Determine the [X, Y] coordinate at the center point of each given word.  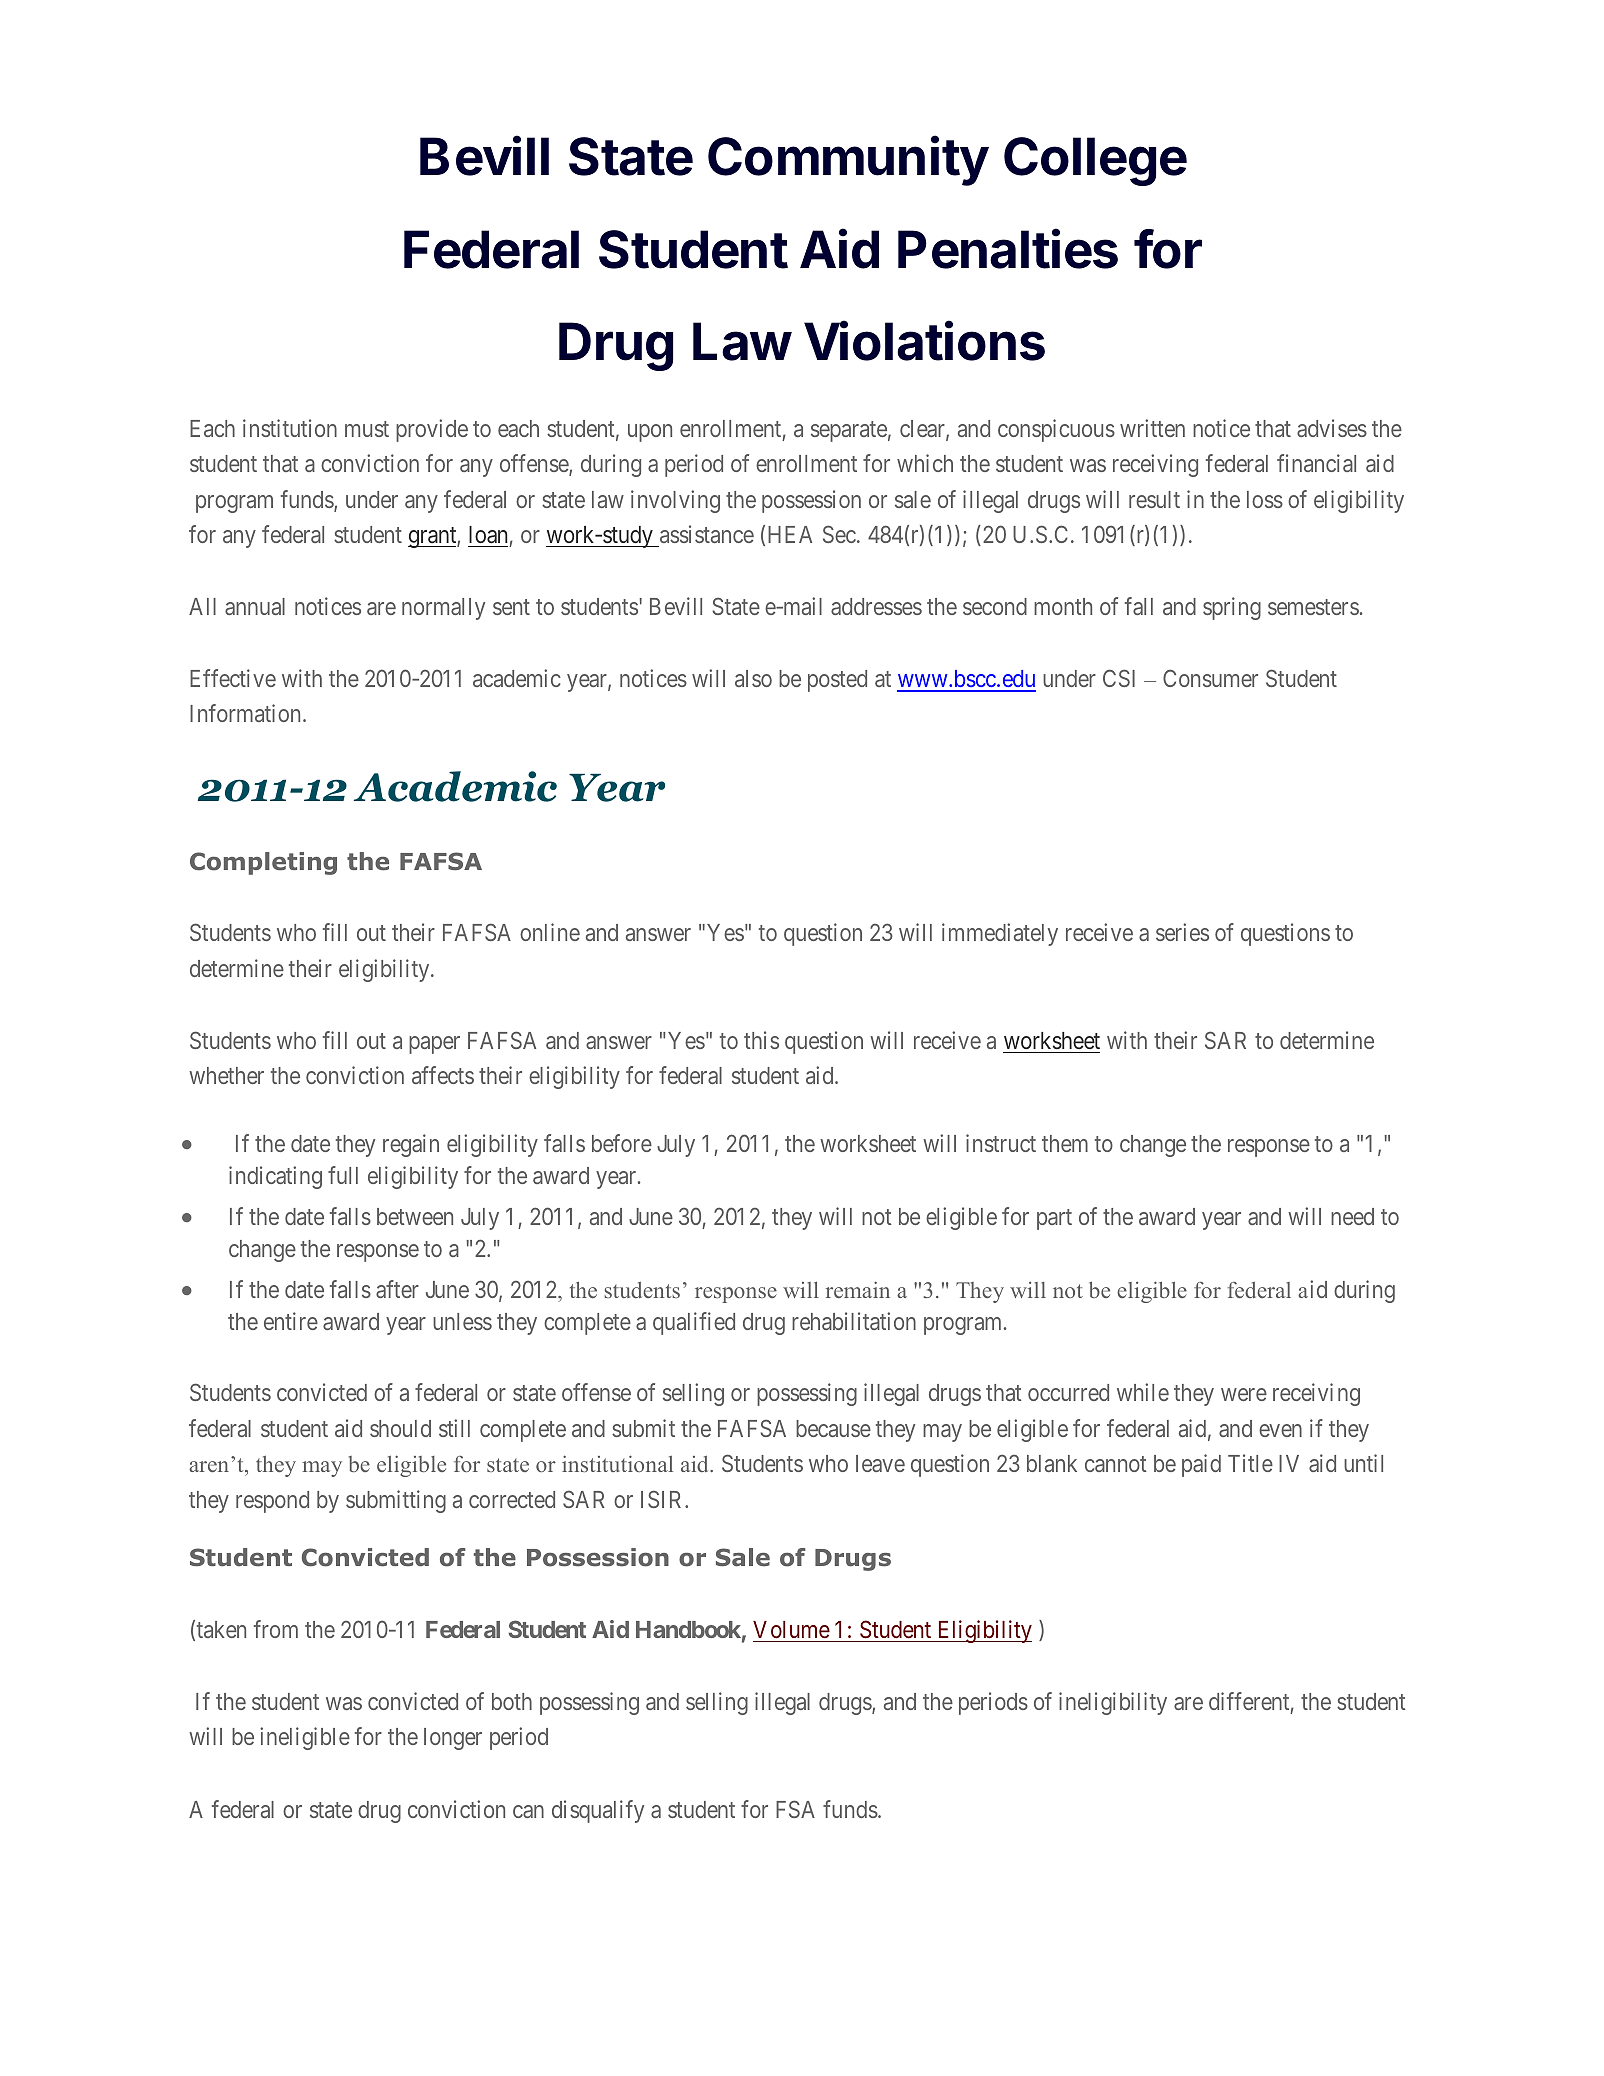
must [367, 429]
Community [848, 161]
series [1182, 932]
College [1095, 161]
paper [434, 1045]
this [761, 1040]
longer [453, 1739]
